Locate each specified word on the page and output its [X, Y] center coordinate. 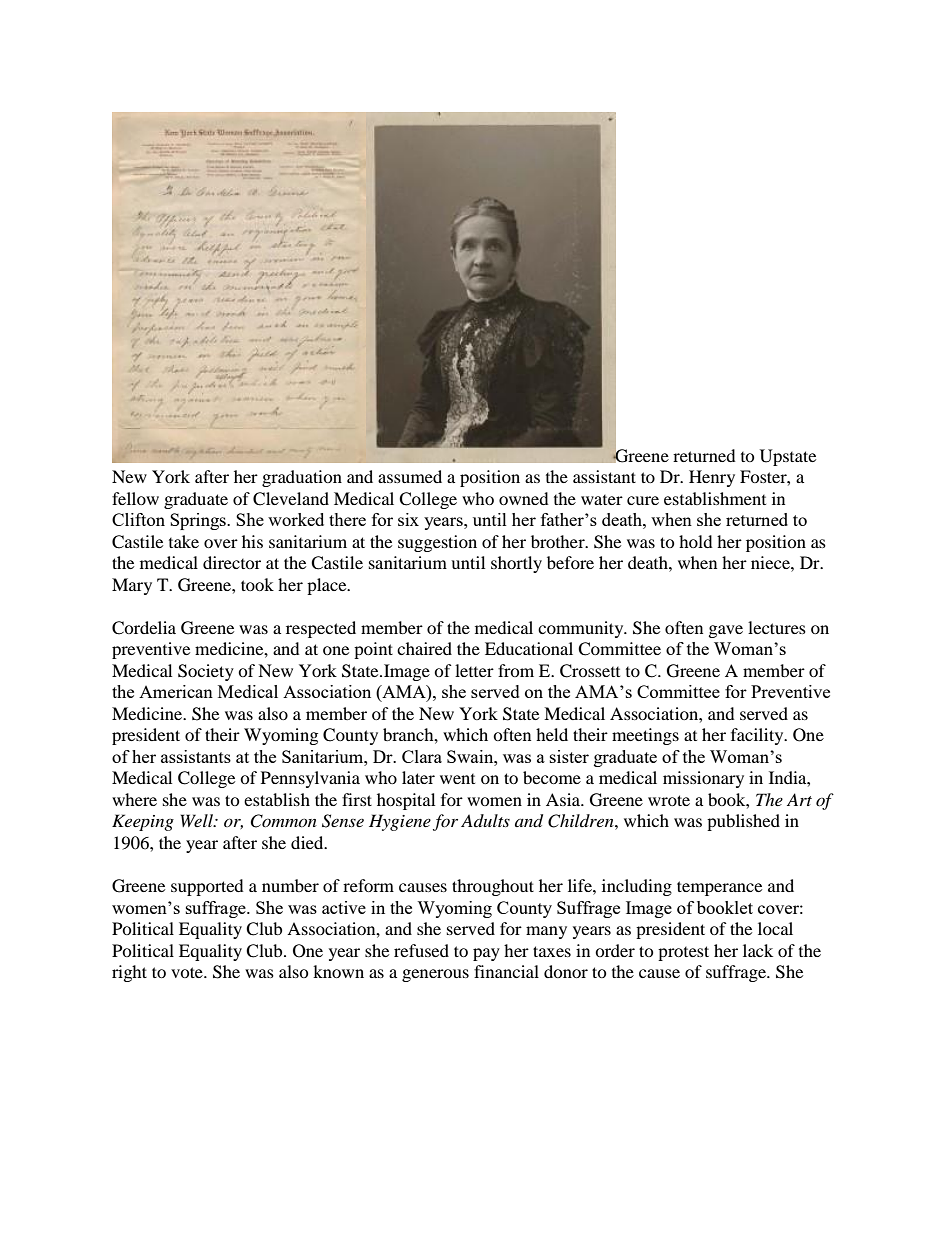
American [176, 691]
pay [486, 954]
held [552, 734]
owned [524, 498]
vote [188, 972]
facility [758, 736]
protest [683, 953]
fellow [135, 498]
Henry [712, 478]
